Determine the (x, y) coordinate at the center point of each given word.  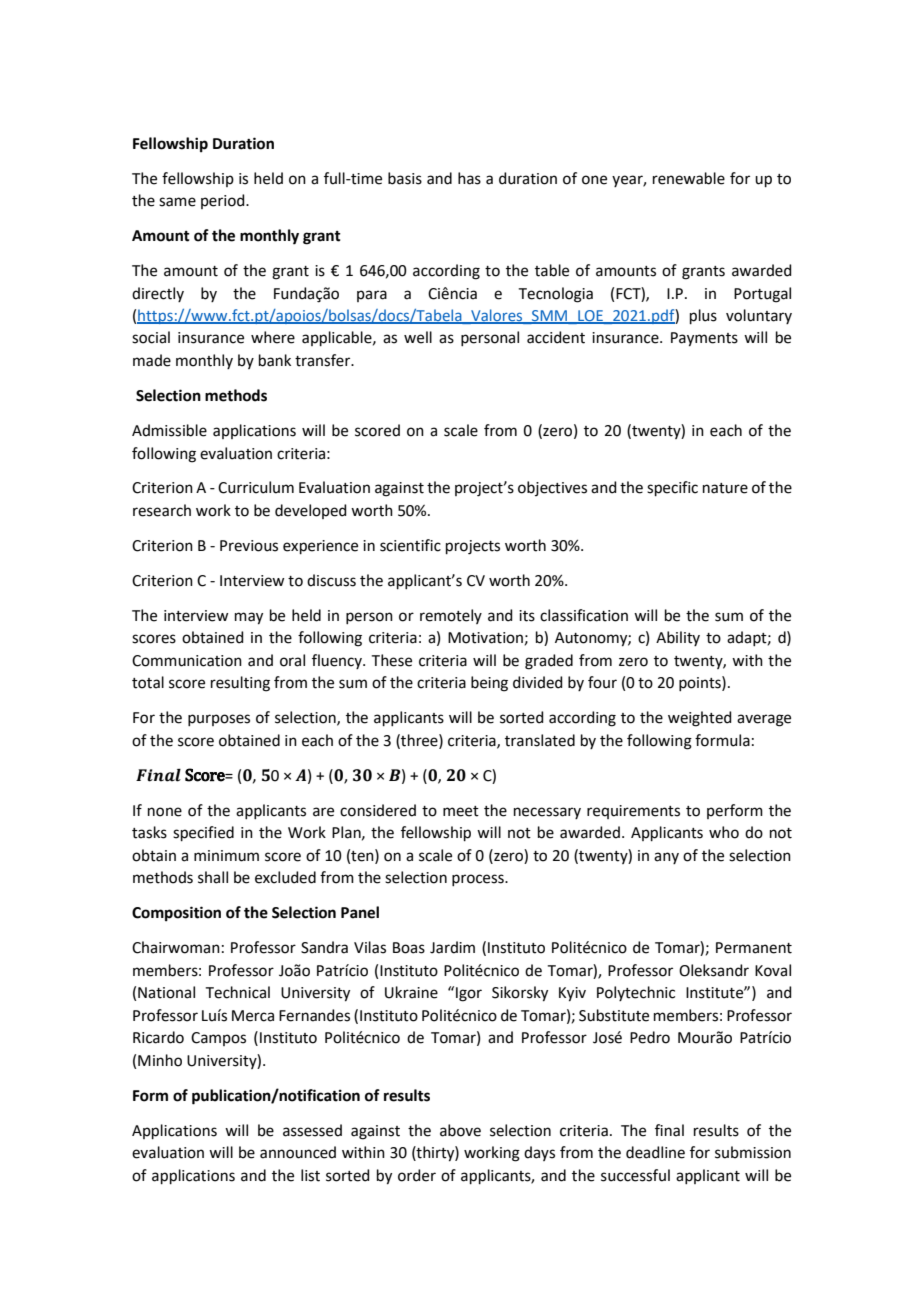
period (224, 201)
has (469, 178)
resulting (240, 684)
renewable (689, 178)
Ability (678, 638)
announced (298, 1152)
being (489, 684)
